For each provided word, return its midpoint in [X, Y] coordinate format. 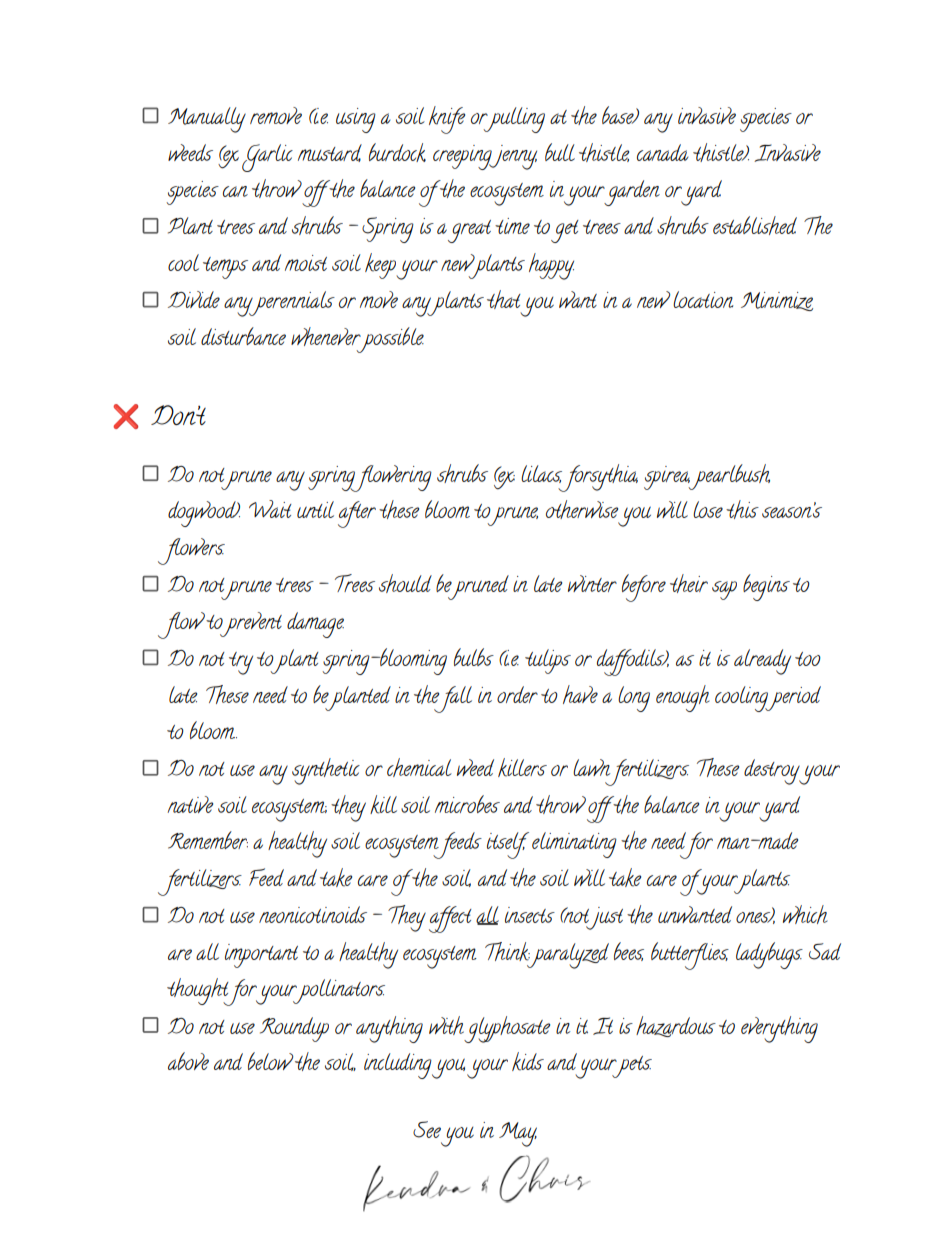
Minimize [777, 301]
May [518, 1134]
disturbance [243, 336]
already [762, 662]
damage [315, 625]
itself [508, 845]
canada [662, 152]
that [504, 299]
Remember [208, 840]
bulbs [474, 657]
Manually [207, 120]
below [271, 1061]
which [805, 914]
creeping [463, 157]
